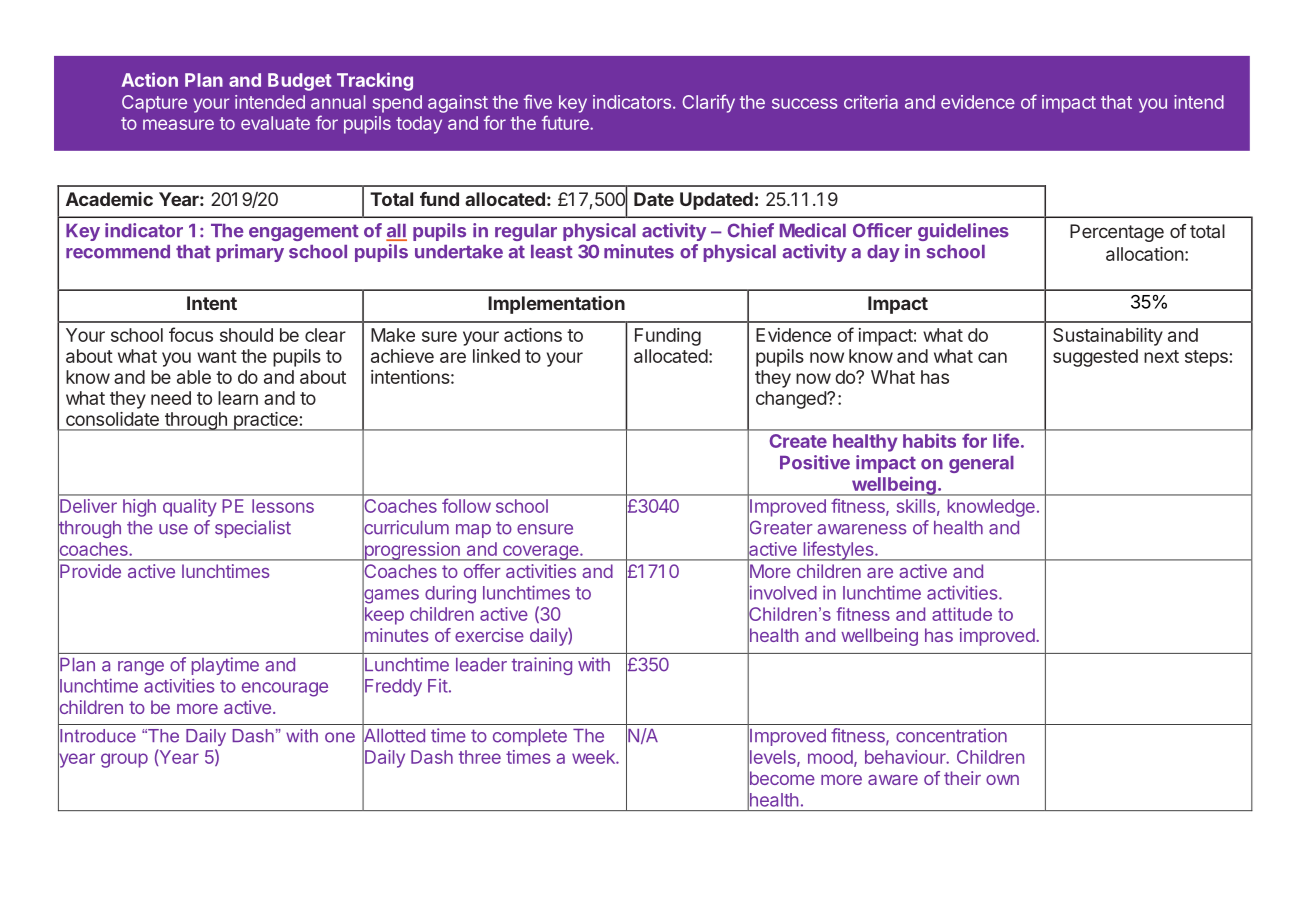 The image size is (1307, 924). I want to click on Create, so click(798, 441).
